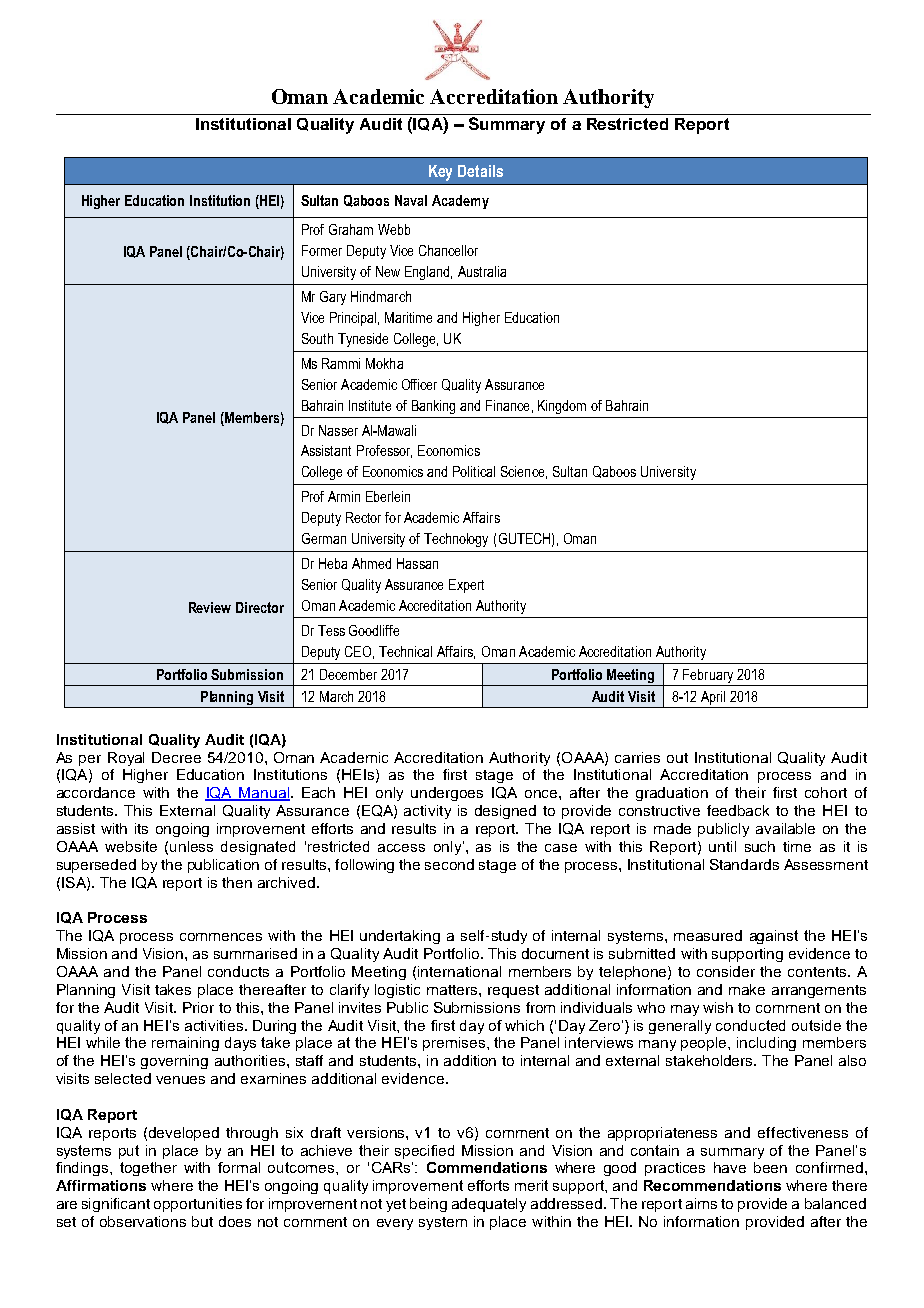 The height and width of the screenshot is (1308, 924). Describe the element at coordinates (449, 864) in the screenshot. I see `second` at that location.
